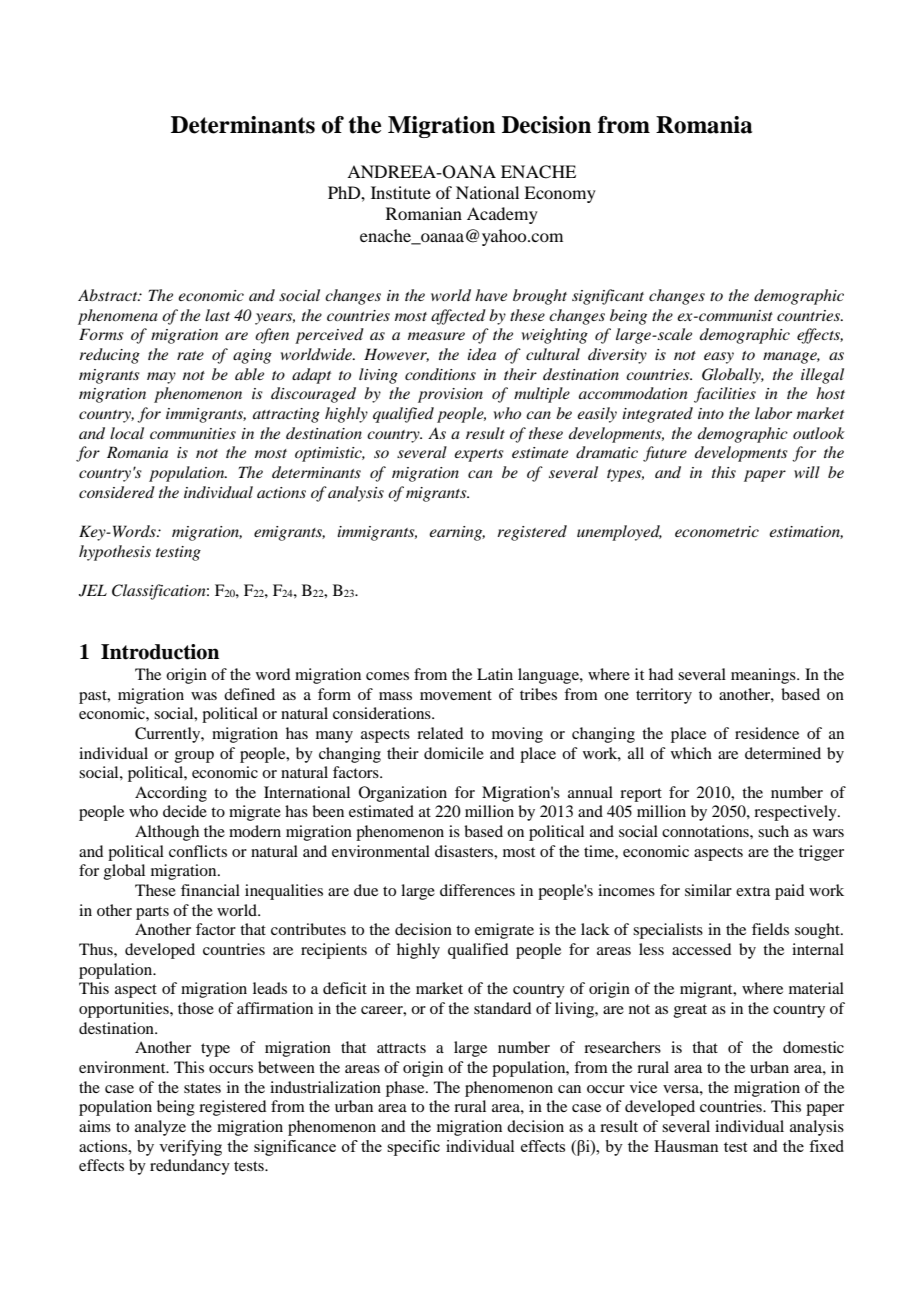 This screenshot has height=1308, width=924. What do you see at coordinates (502, 215) in the screenshot?
I see `Academy` at bounding box center [502, 215].
